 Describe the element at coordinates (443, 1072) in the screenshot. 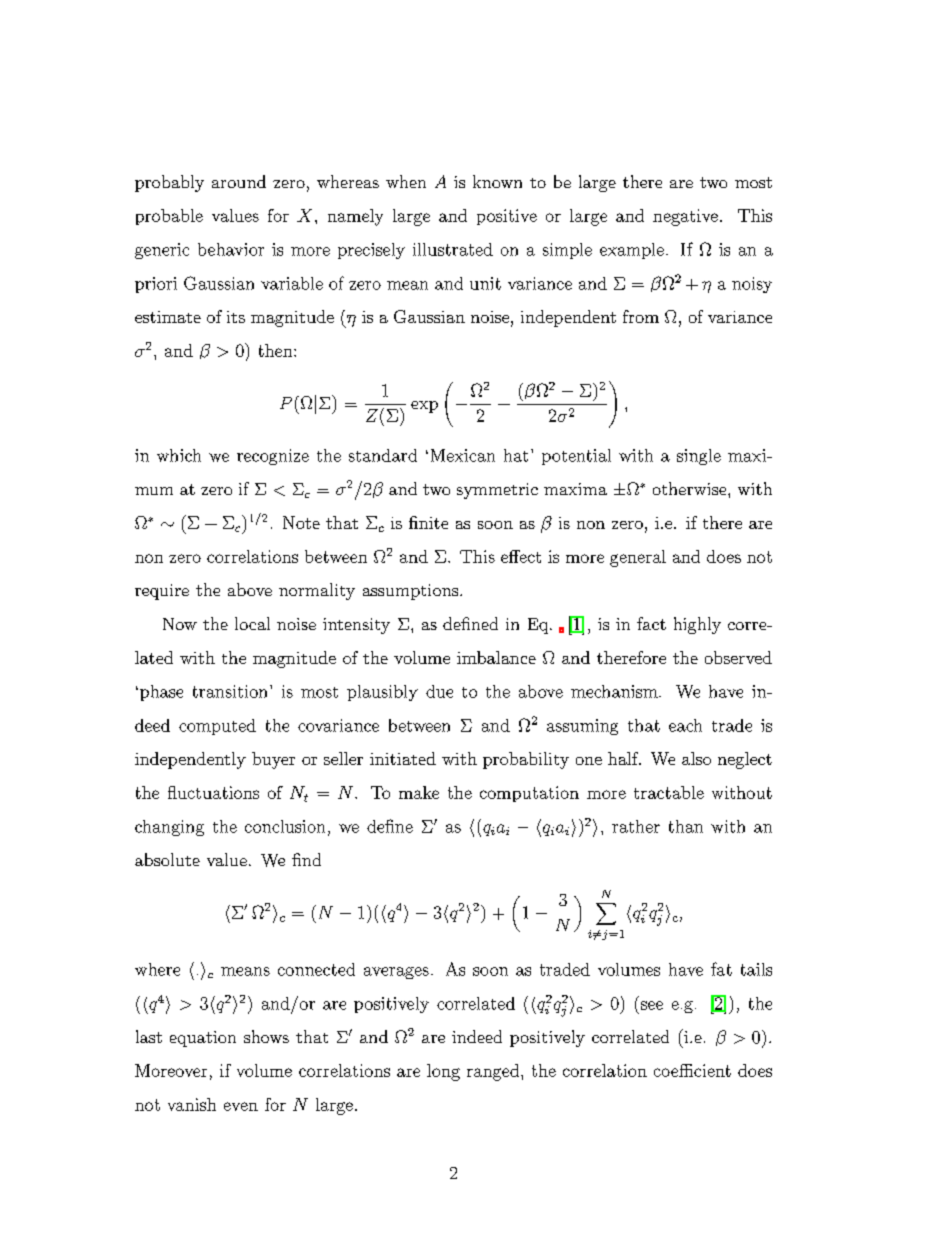

I see `long` at that location.
